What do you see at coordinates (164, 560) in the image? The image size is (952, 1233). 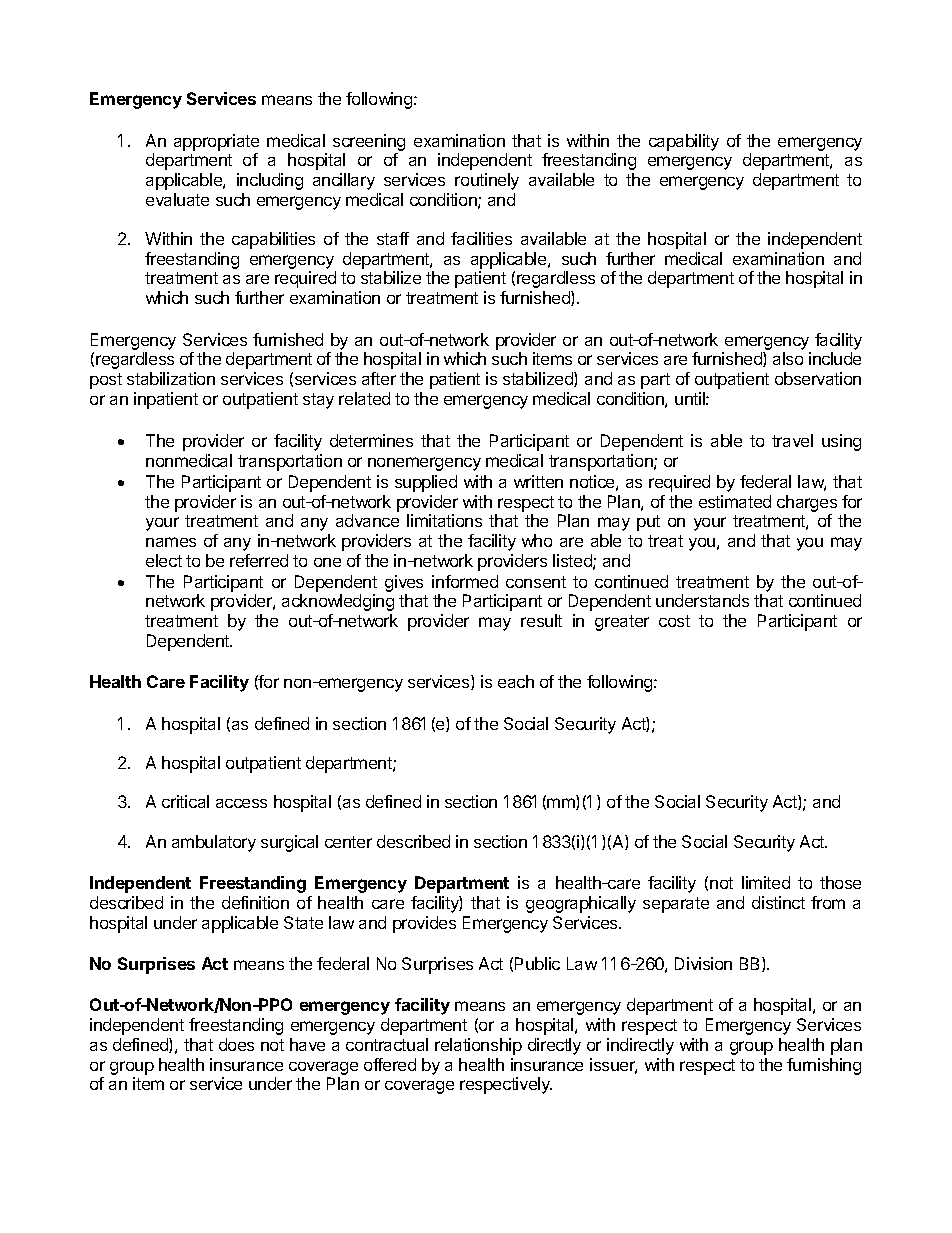 I see `elect` at bounding box center [164, 560].
